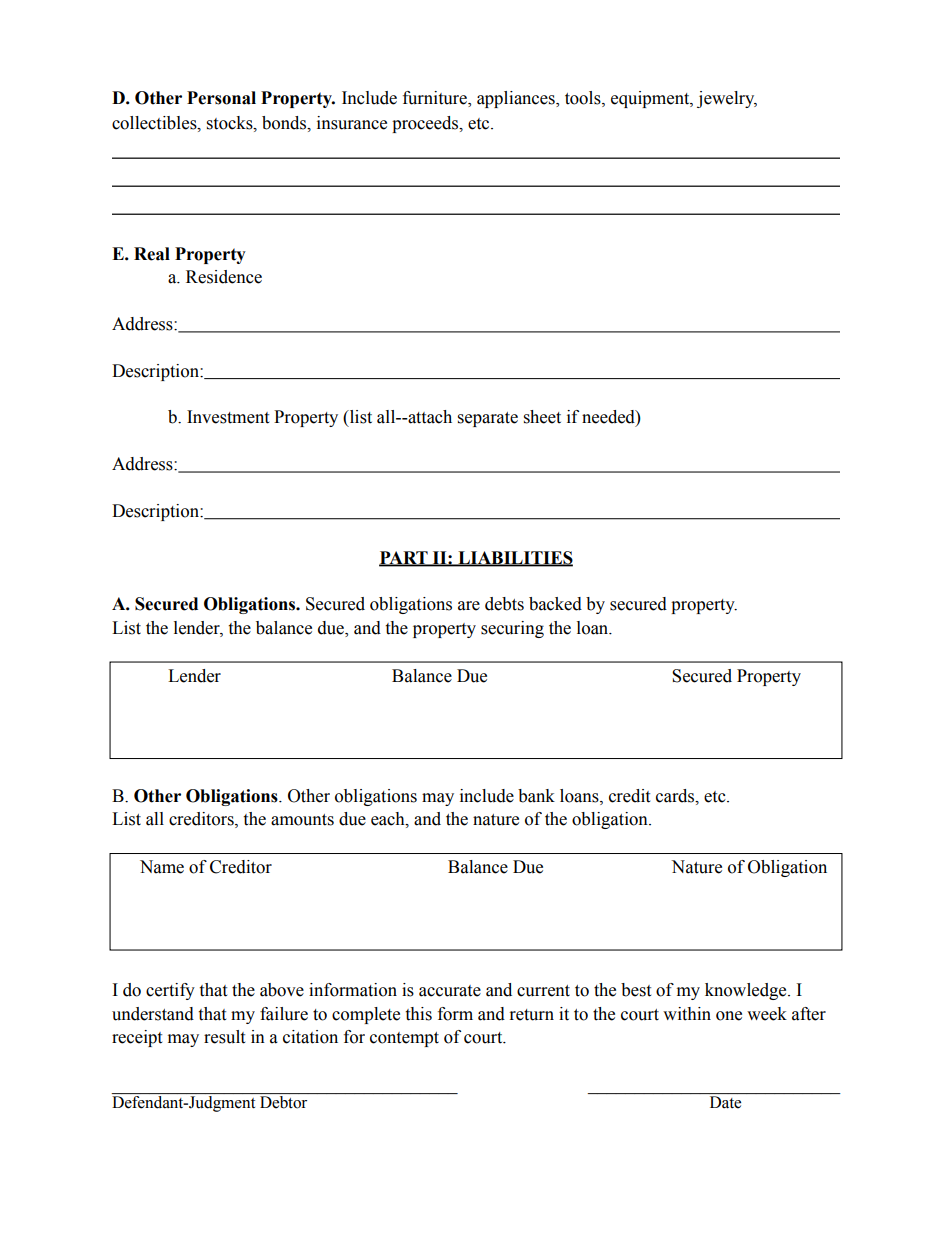 The width and height of the document is (952, 1233). I want to click on contempt, so click(404, 1039).
